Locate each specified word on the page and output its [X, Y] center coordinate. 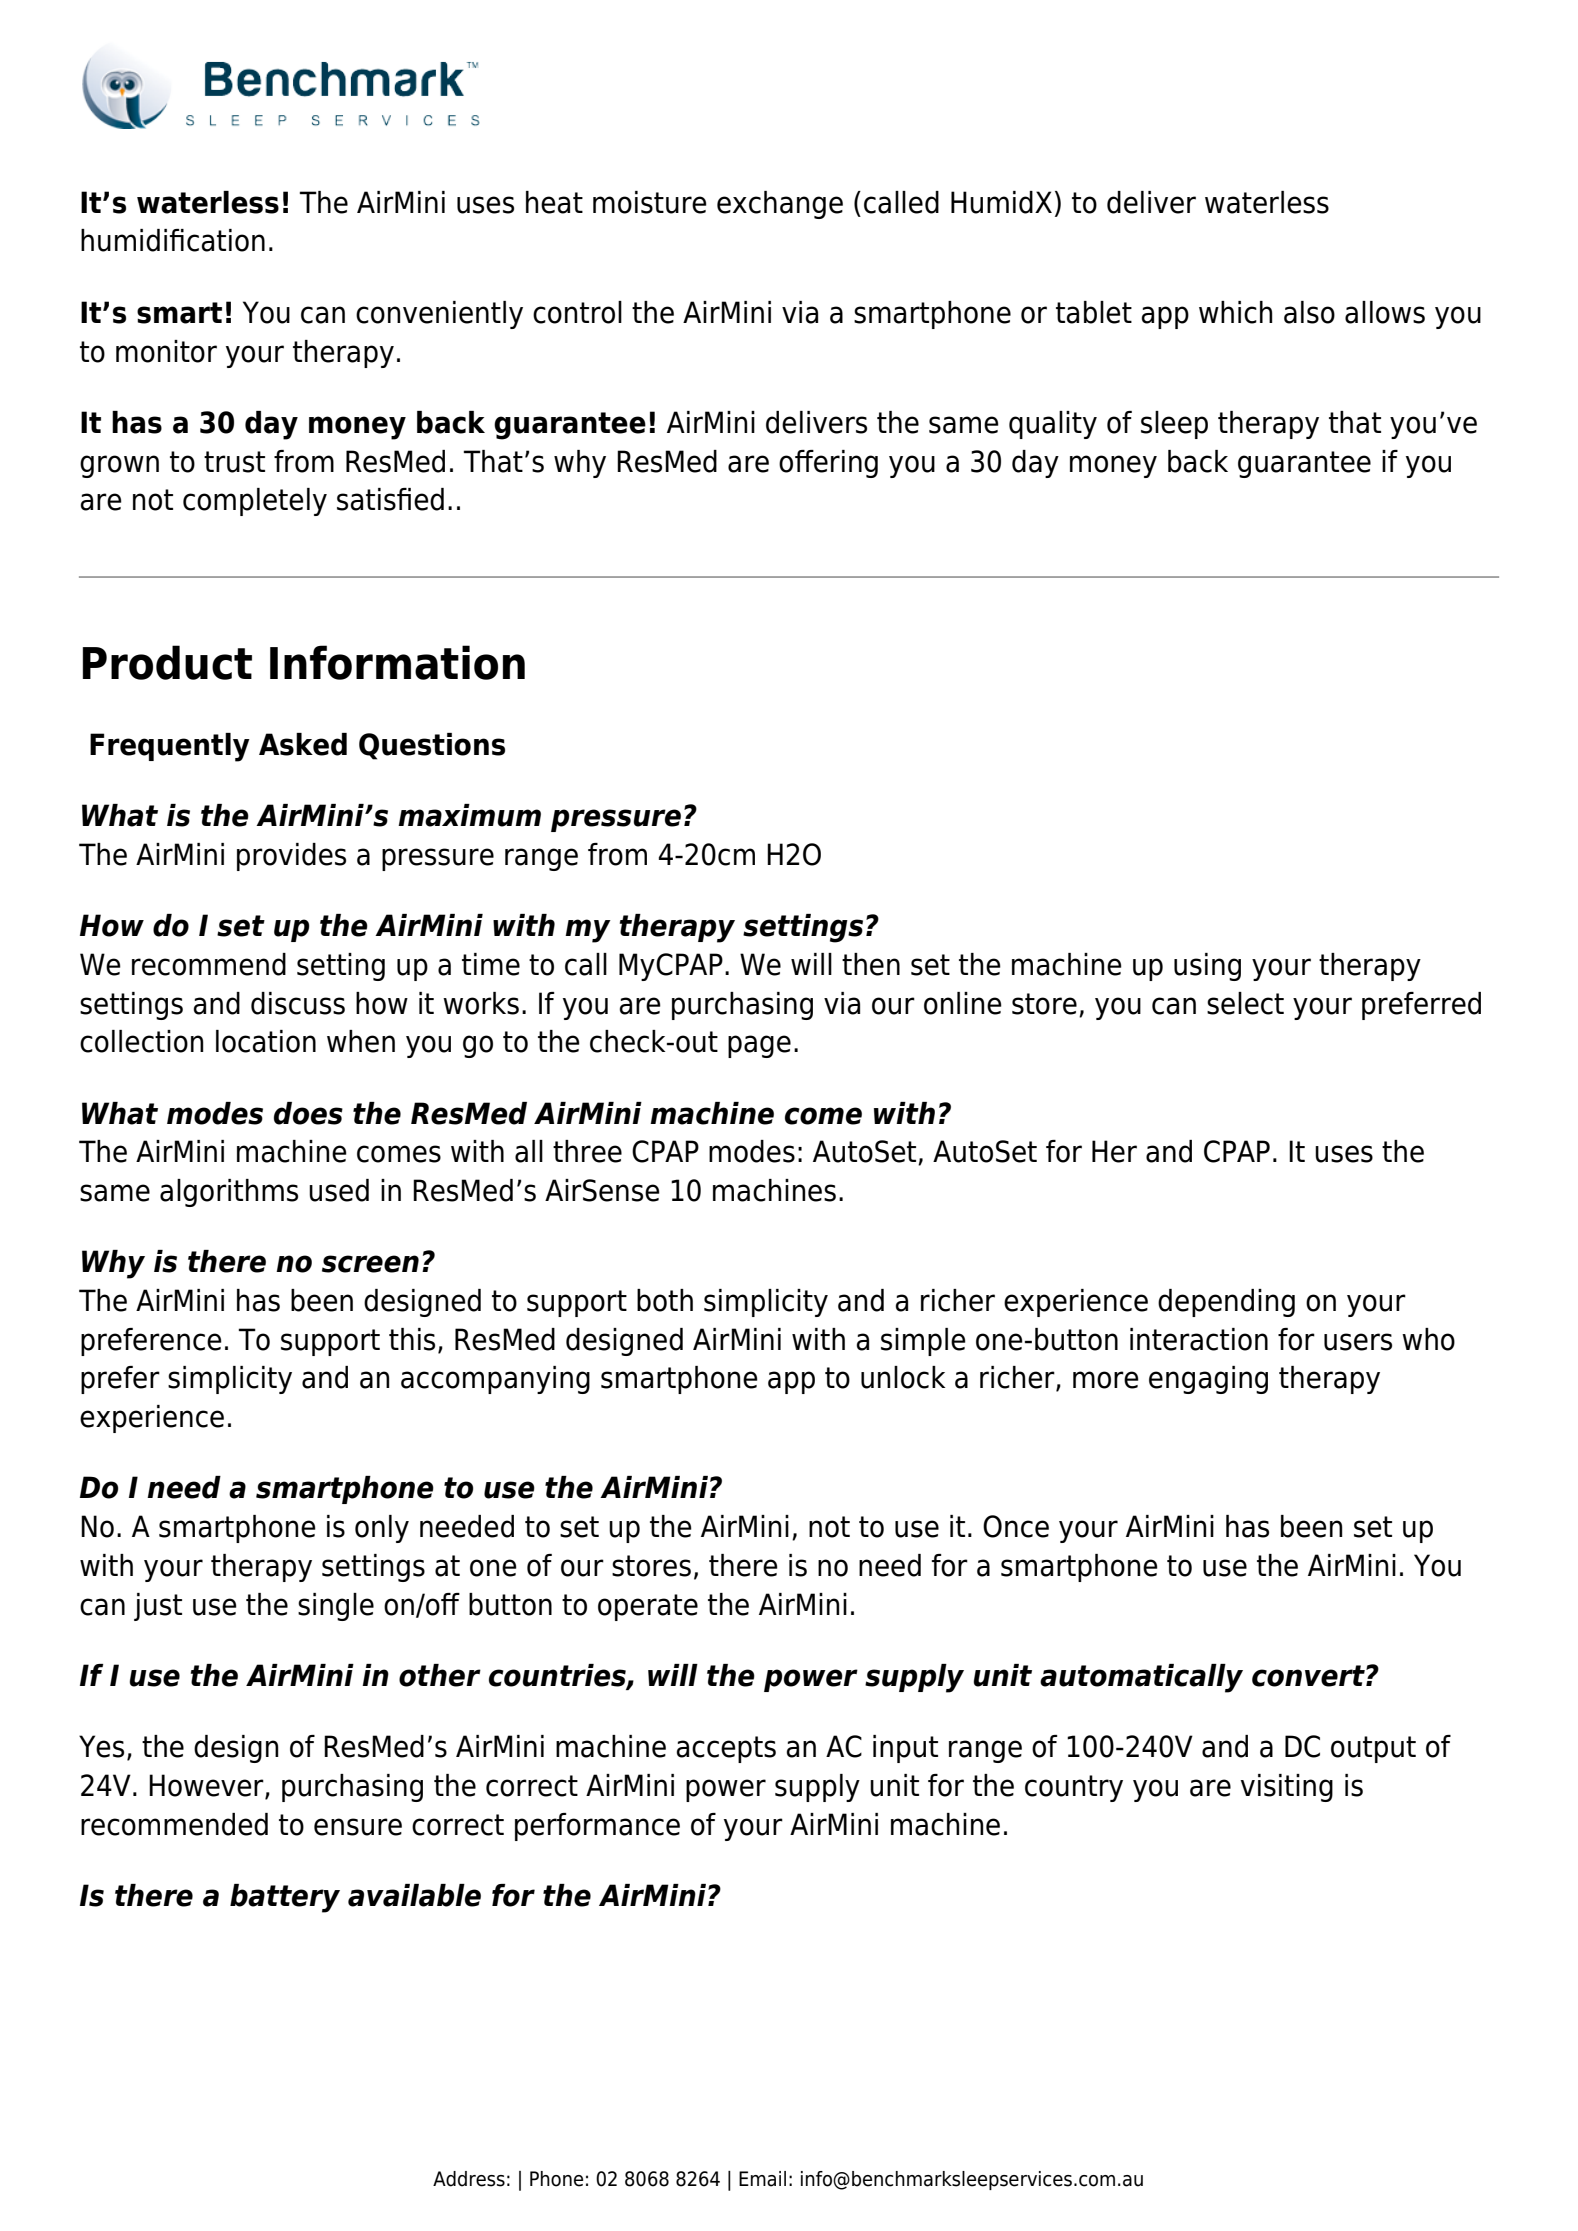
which [1236, 312]
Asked [303, 744]
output [1373, 1749]
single [336, 1607]
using [1207, 967]
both [665, 1300]
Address [469, 2179]
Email [762, 2179]
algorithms [229, 1193]
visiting [1287, 1788]
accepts [726, 1749]
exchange [780, 205]
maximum [469, 815]
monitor [166, 351]
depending [1226, 1303]
